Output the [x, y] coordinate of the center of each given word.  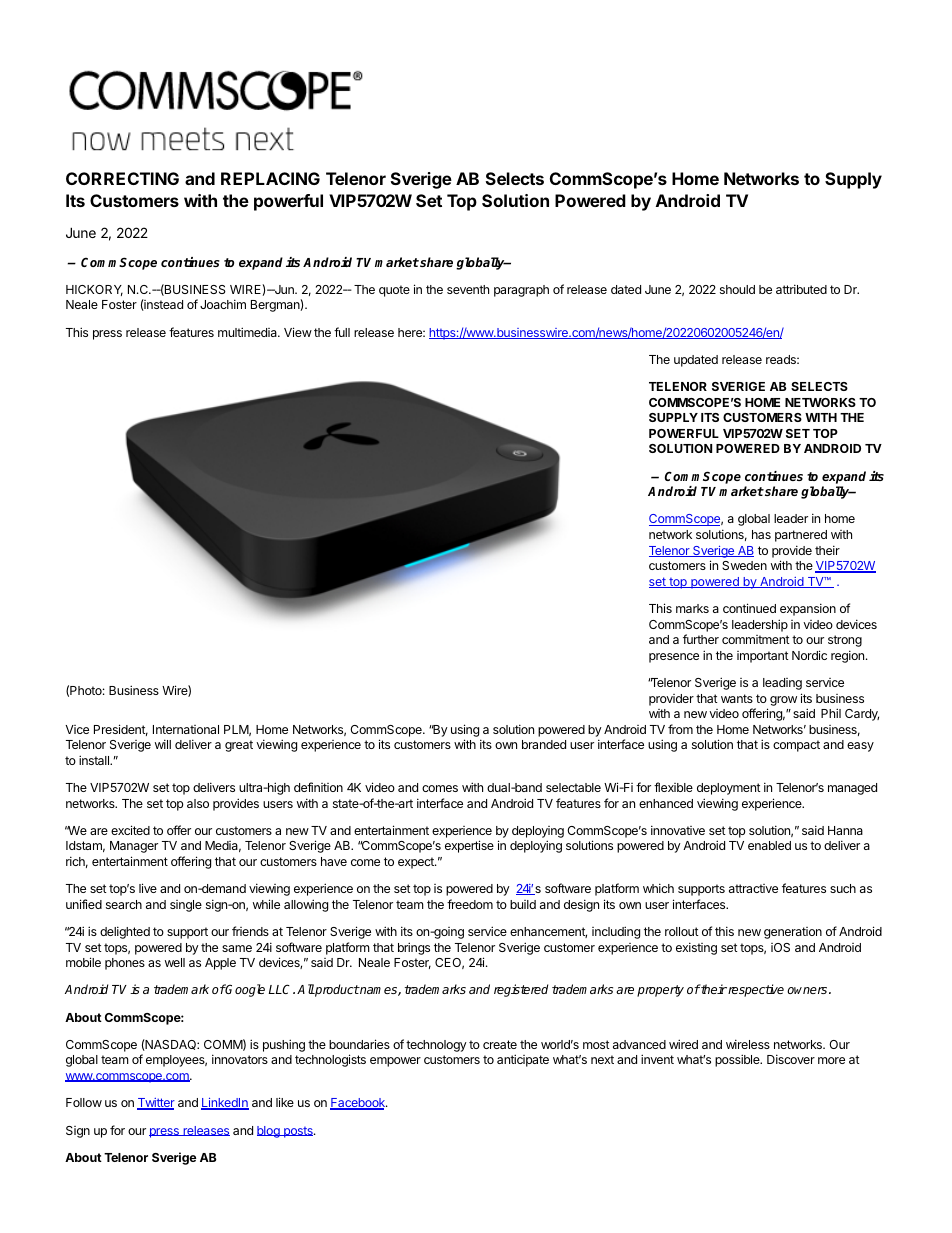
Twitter [156, 1104]
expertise [469, 846]
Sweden [744, 565]
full [342, 332]
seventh [468, 289]
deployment [729, 789]
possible [738, 1060]
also [198, 803]
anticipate [523, 1060]
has [761, 534]
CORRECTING [122, 178]
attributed [801, 289]
